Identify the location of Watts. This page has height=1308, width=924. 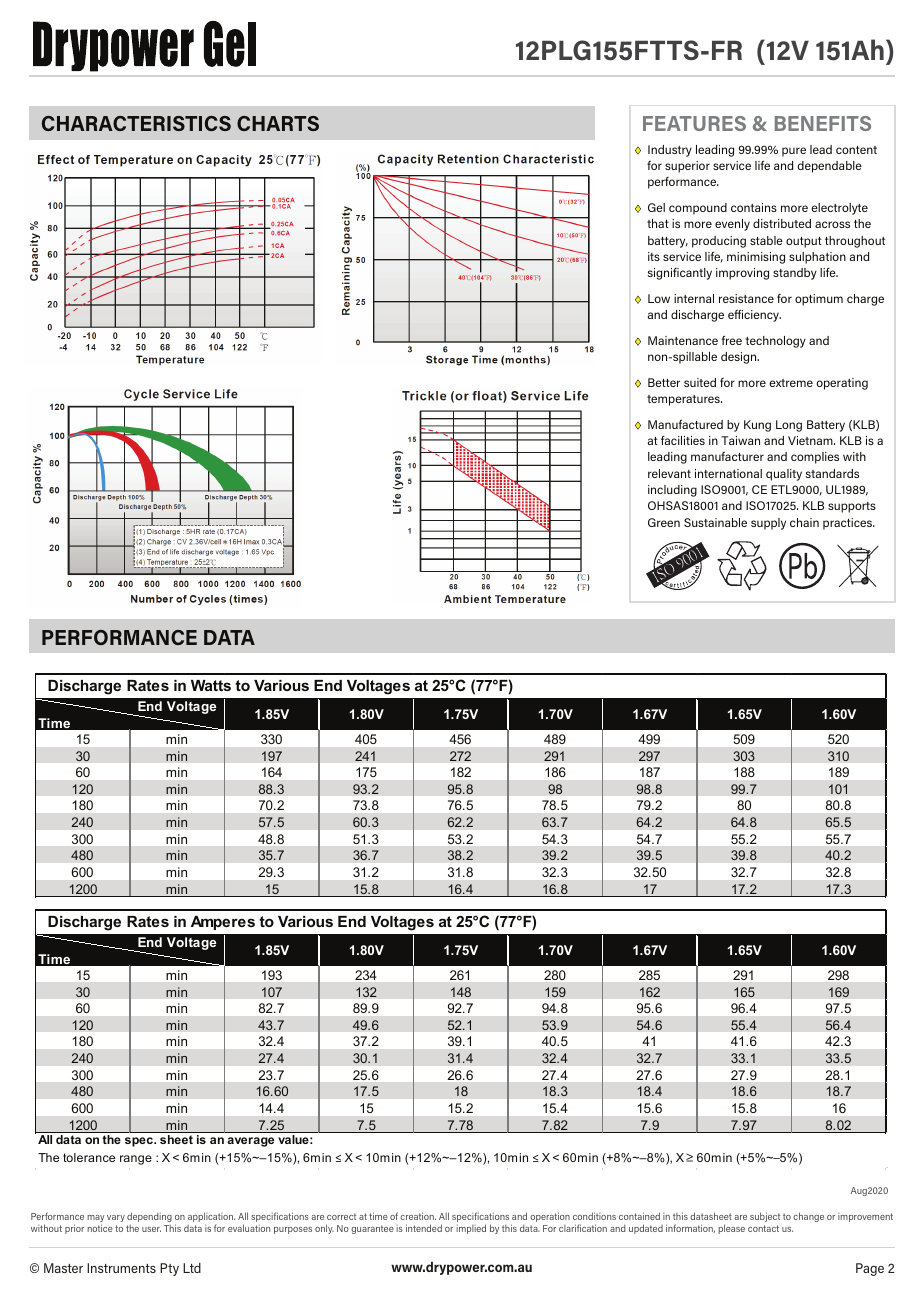
(211, 685).
